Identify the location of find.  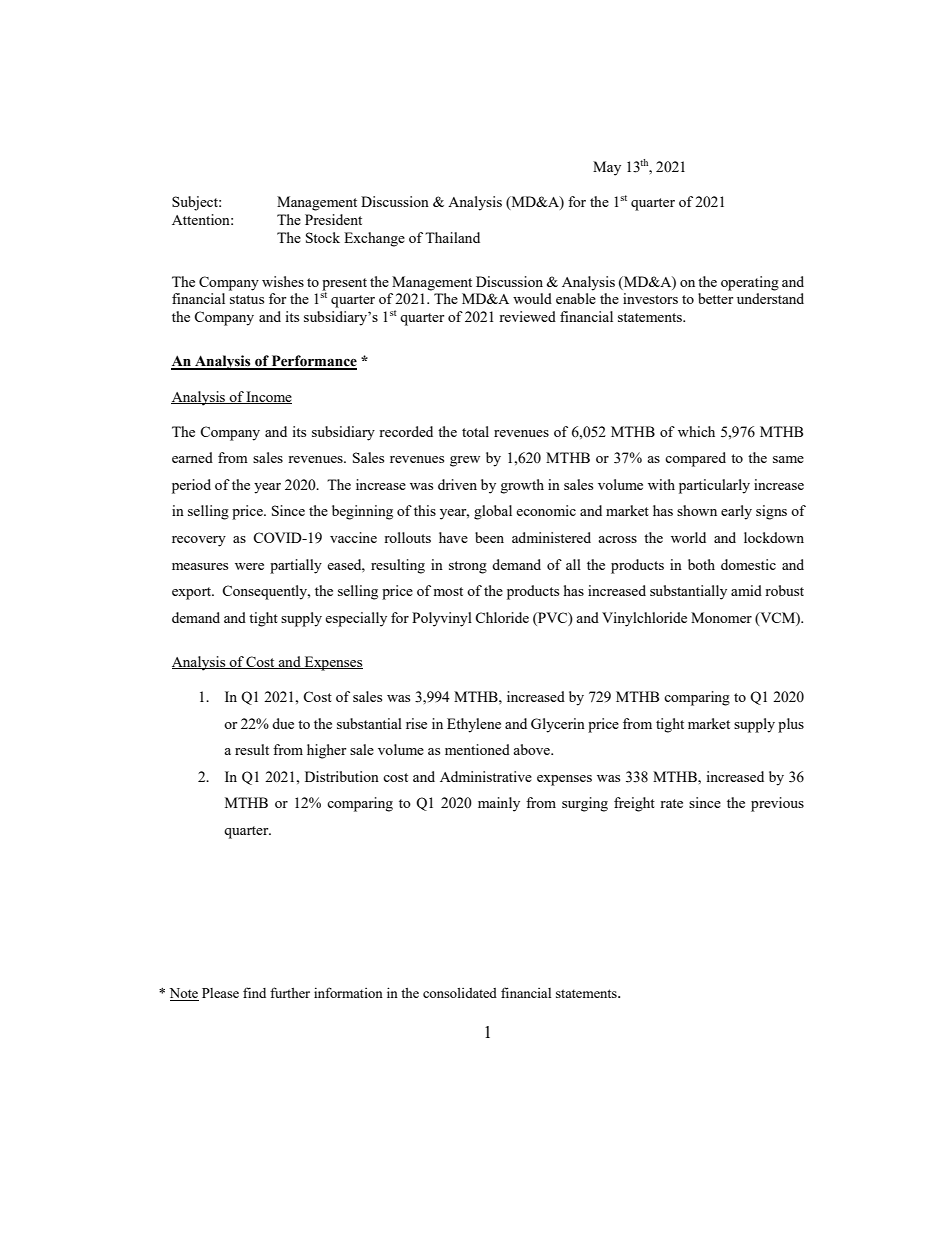
(254, 992).
